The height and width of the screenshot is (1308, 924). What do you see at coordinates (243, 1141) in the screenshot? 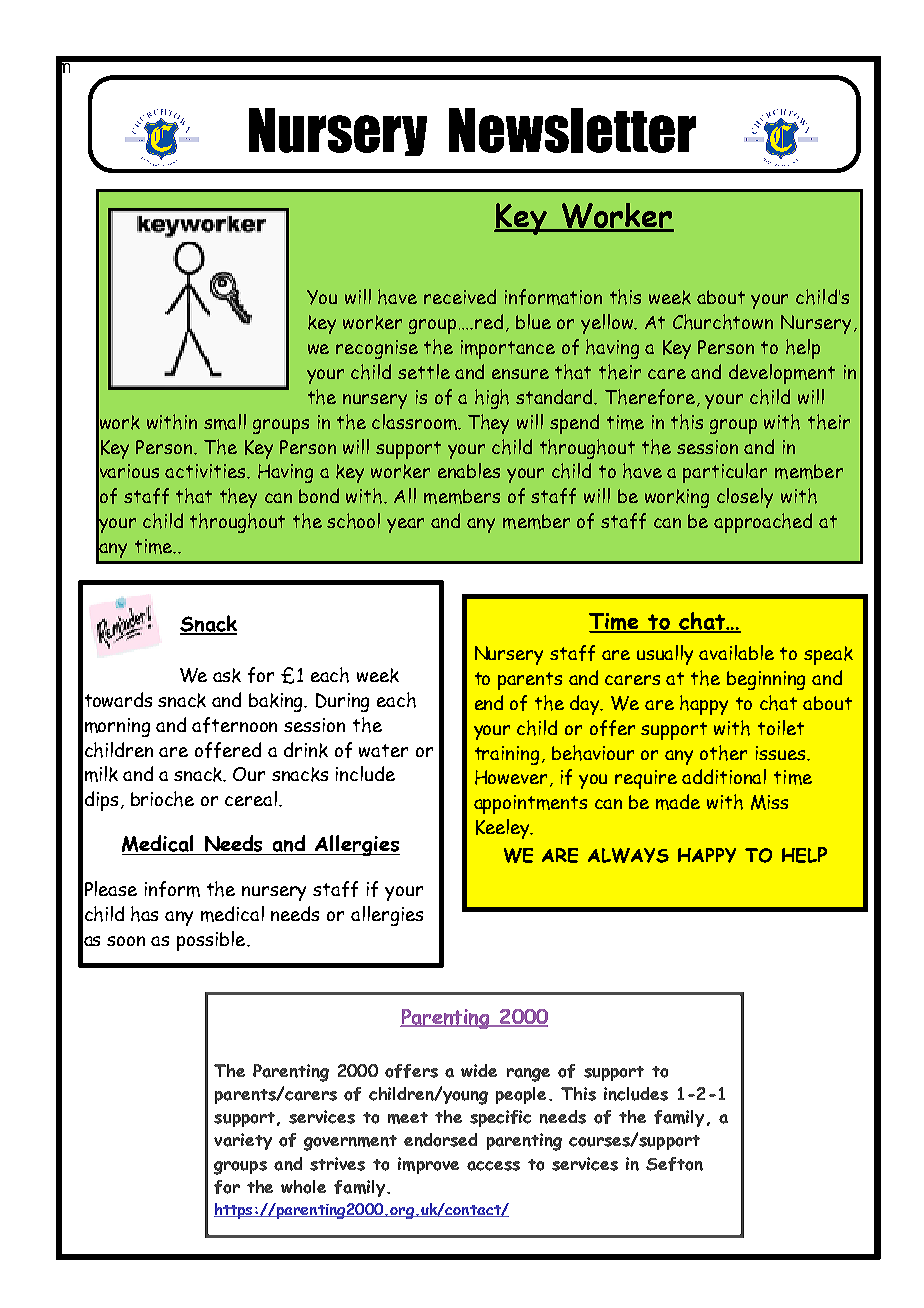
I see `variety` at bounding box center [243, 1141].
